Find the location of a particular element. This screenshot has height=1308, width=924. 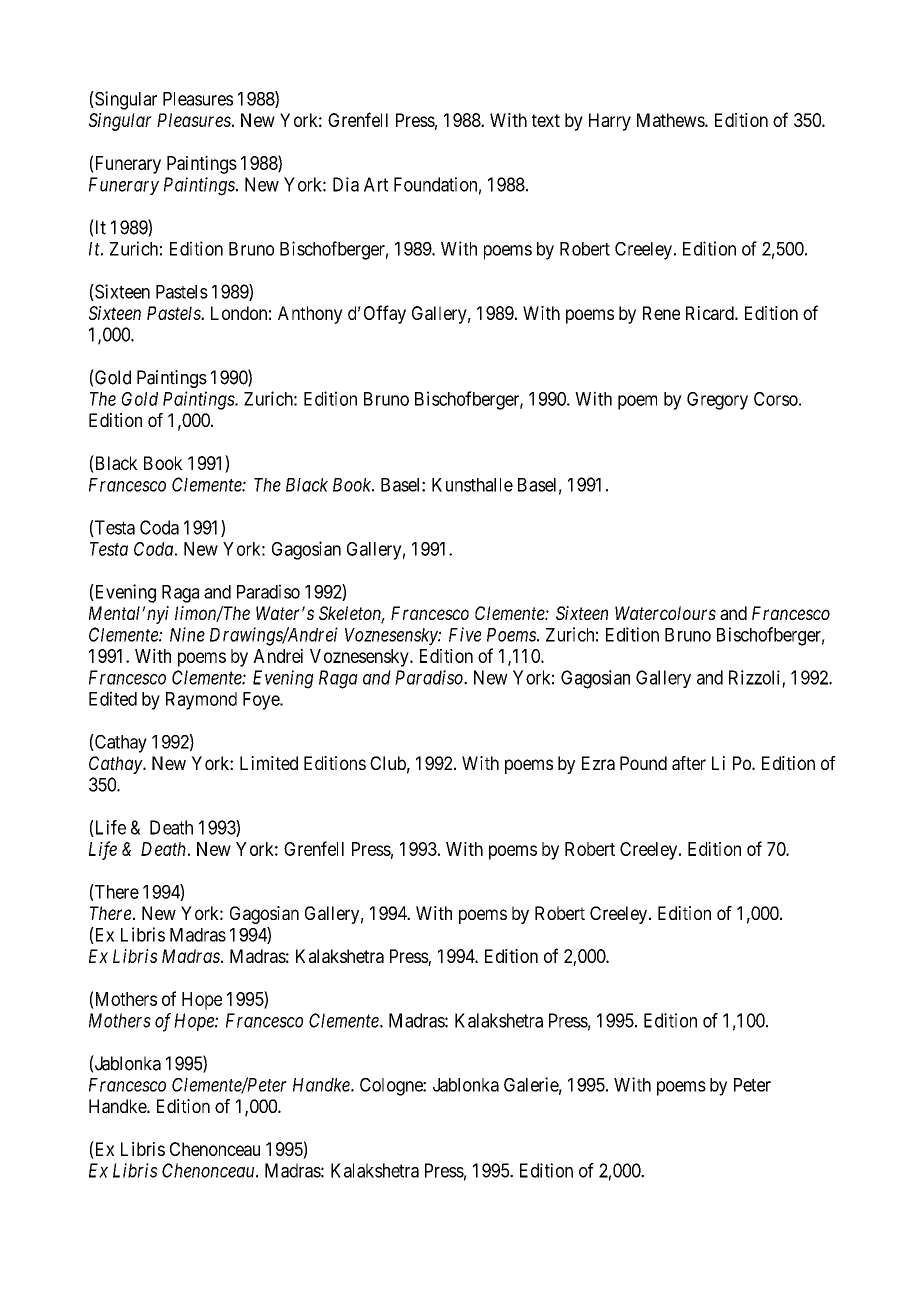

text is located at coordinates (546, 120).
